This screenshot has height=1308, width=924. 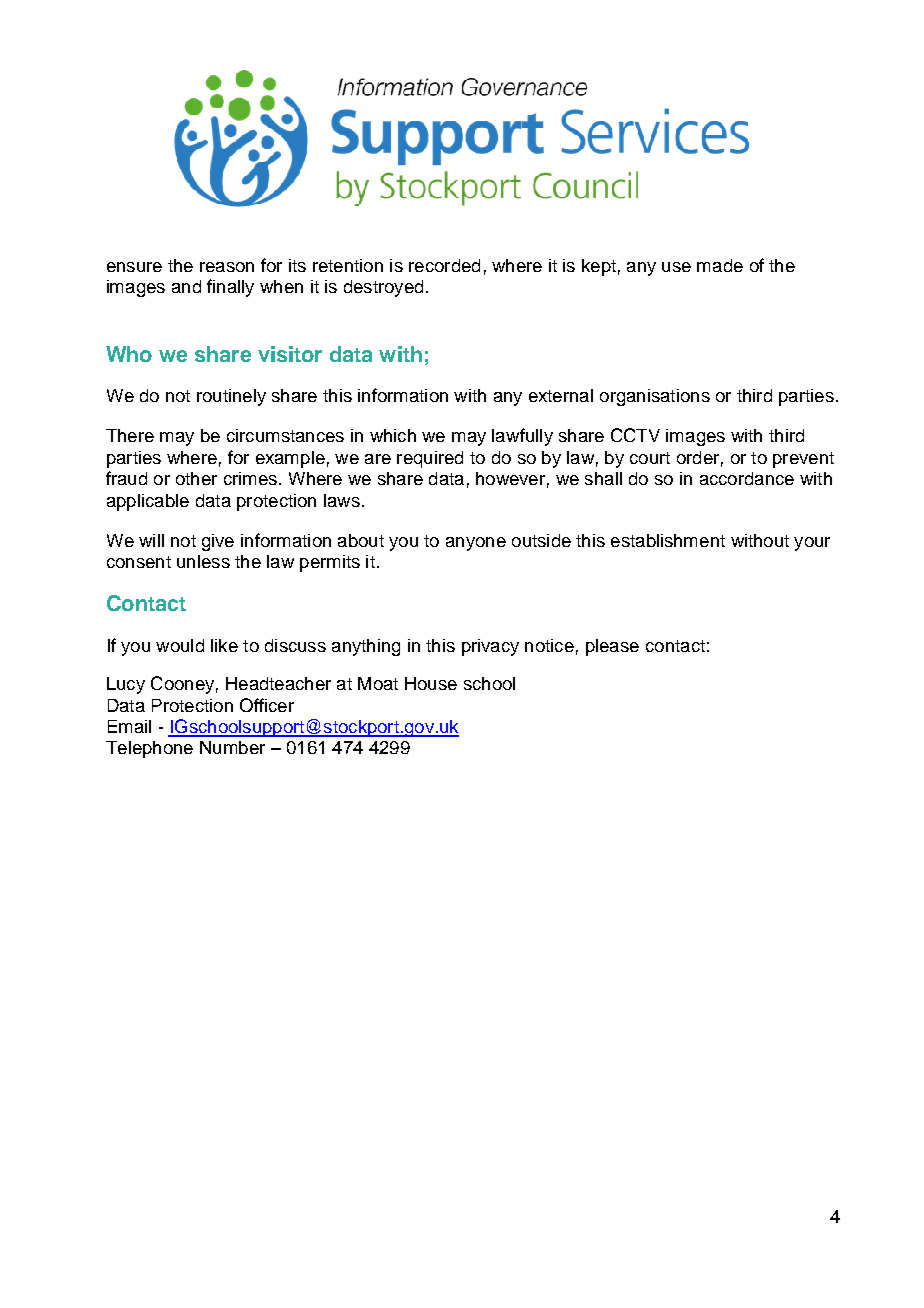 What do you see at coordinates (444, 265) in the screenshot?
I see `recorded` at bounding box center [444, 265].
